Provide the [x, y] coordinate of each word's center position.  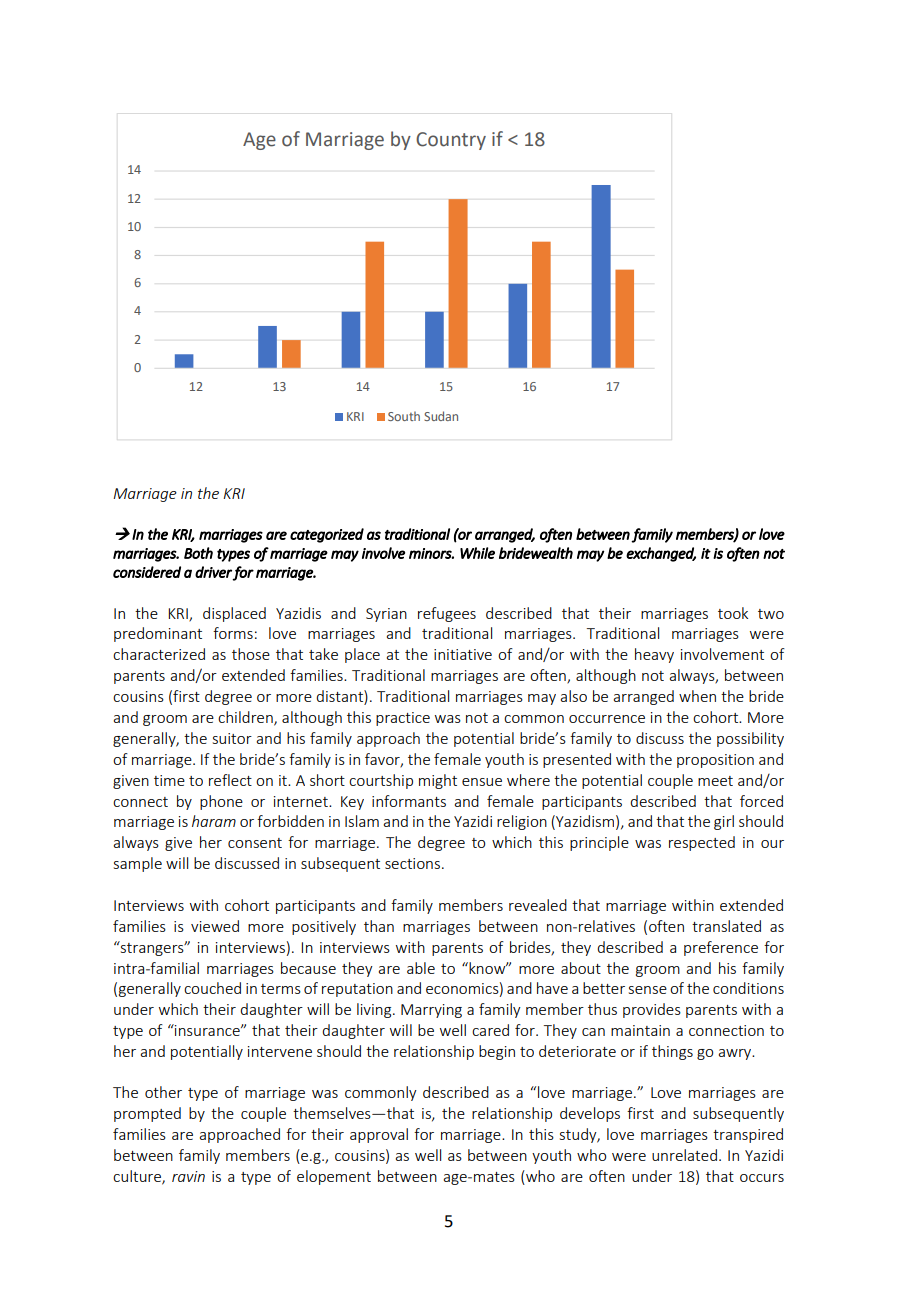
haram [214, 821]
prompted [147, 1114]
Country [451, 141]
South [404, 416]
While [477, 553]
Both [198, 553]
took [733, 613]
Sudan [441, 416]
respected [702, 843]
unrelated [684, 1155]
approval [379, 1135]
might [438, 781]
